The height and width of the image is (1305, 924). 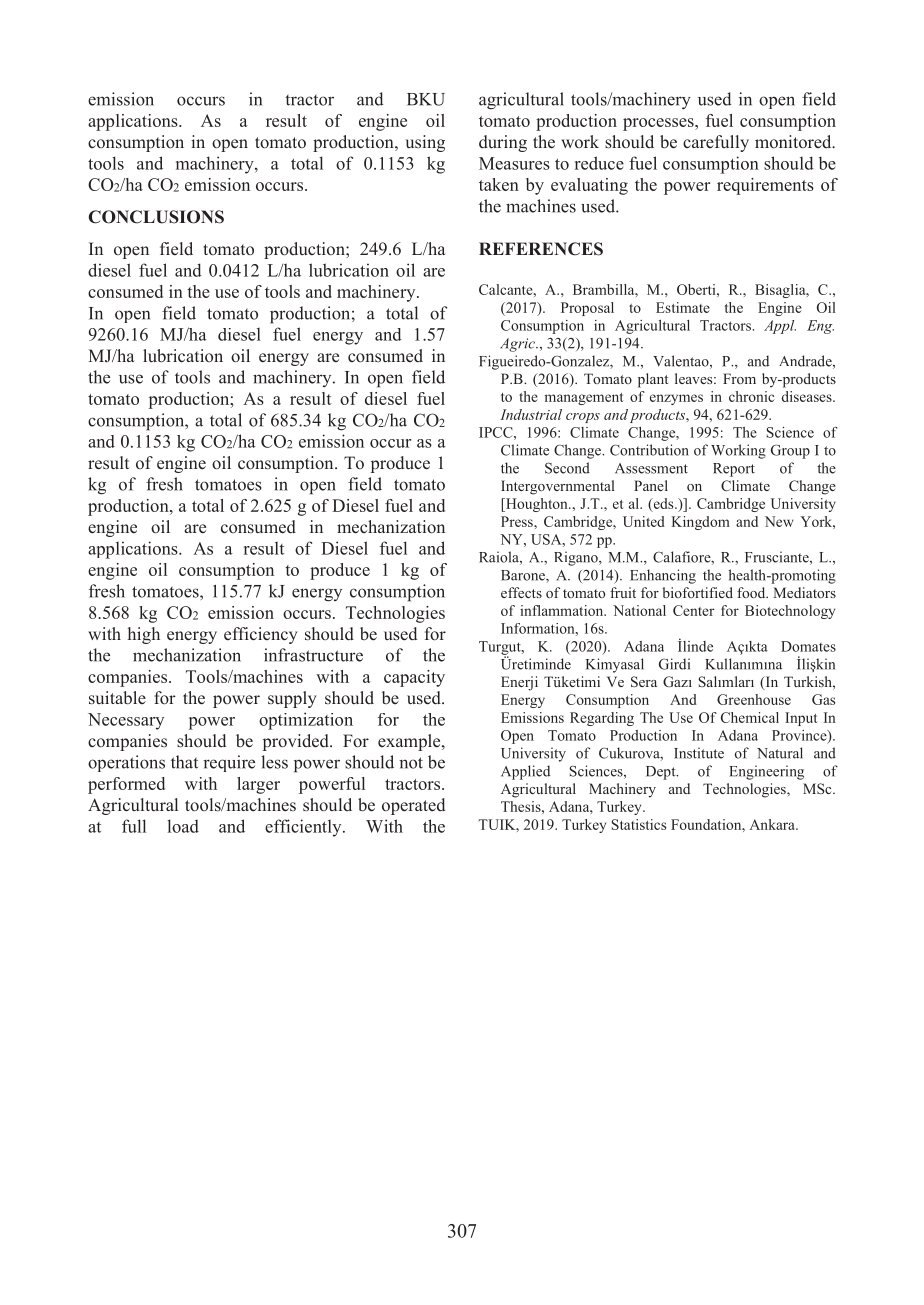 I want to click on CONCLUSIONS, so click(x=156, y=217).
